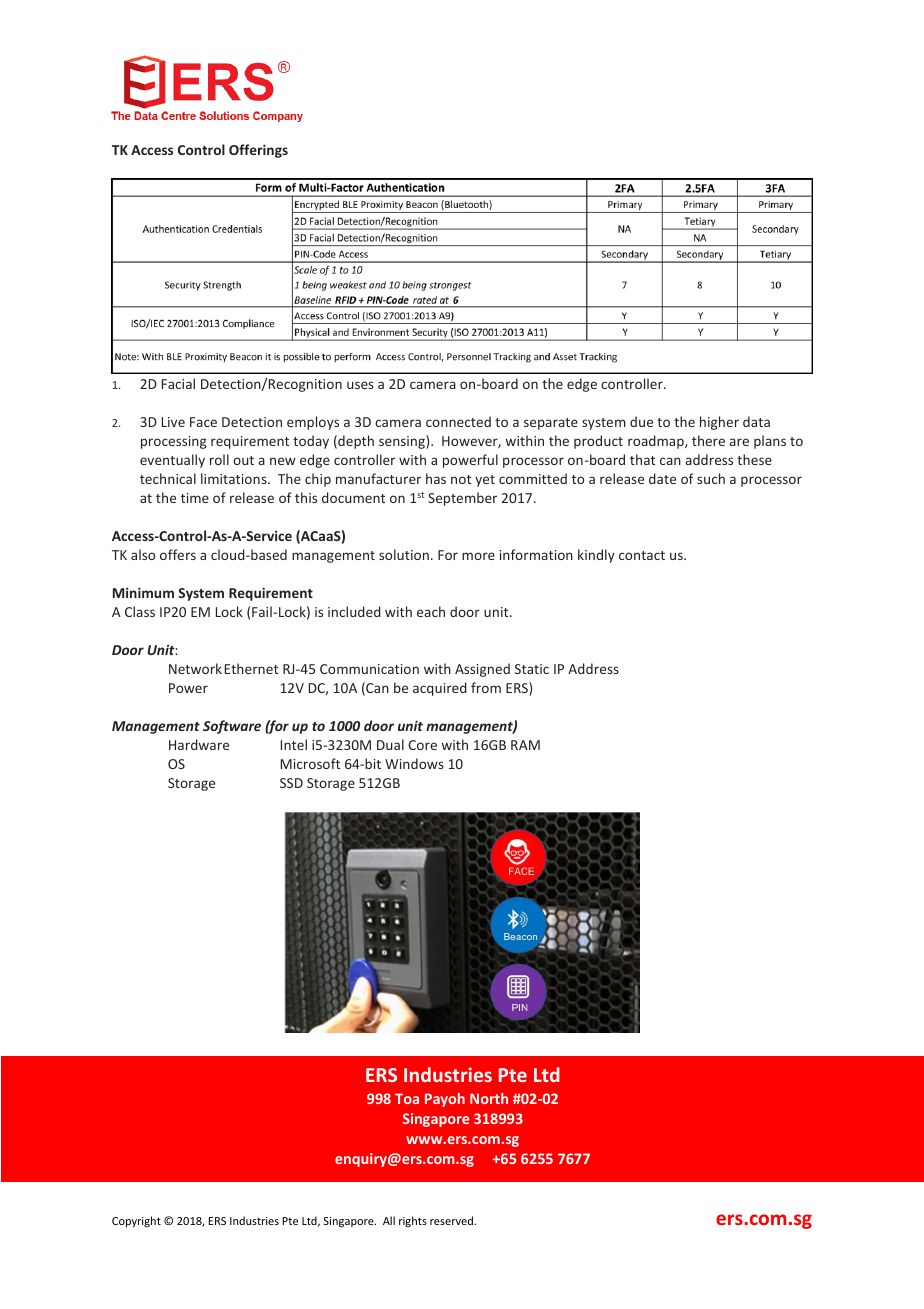 The width and height of the document is (924, 1309). I want to click on offers, so click(178, 554).
